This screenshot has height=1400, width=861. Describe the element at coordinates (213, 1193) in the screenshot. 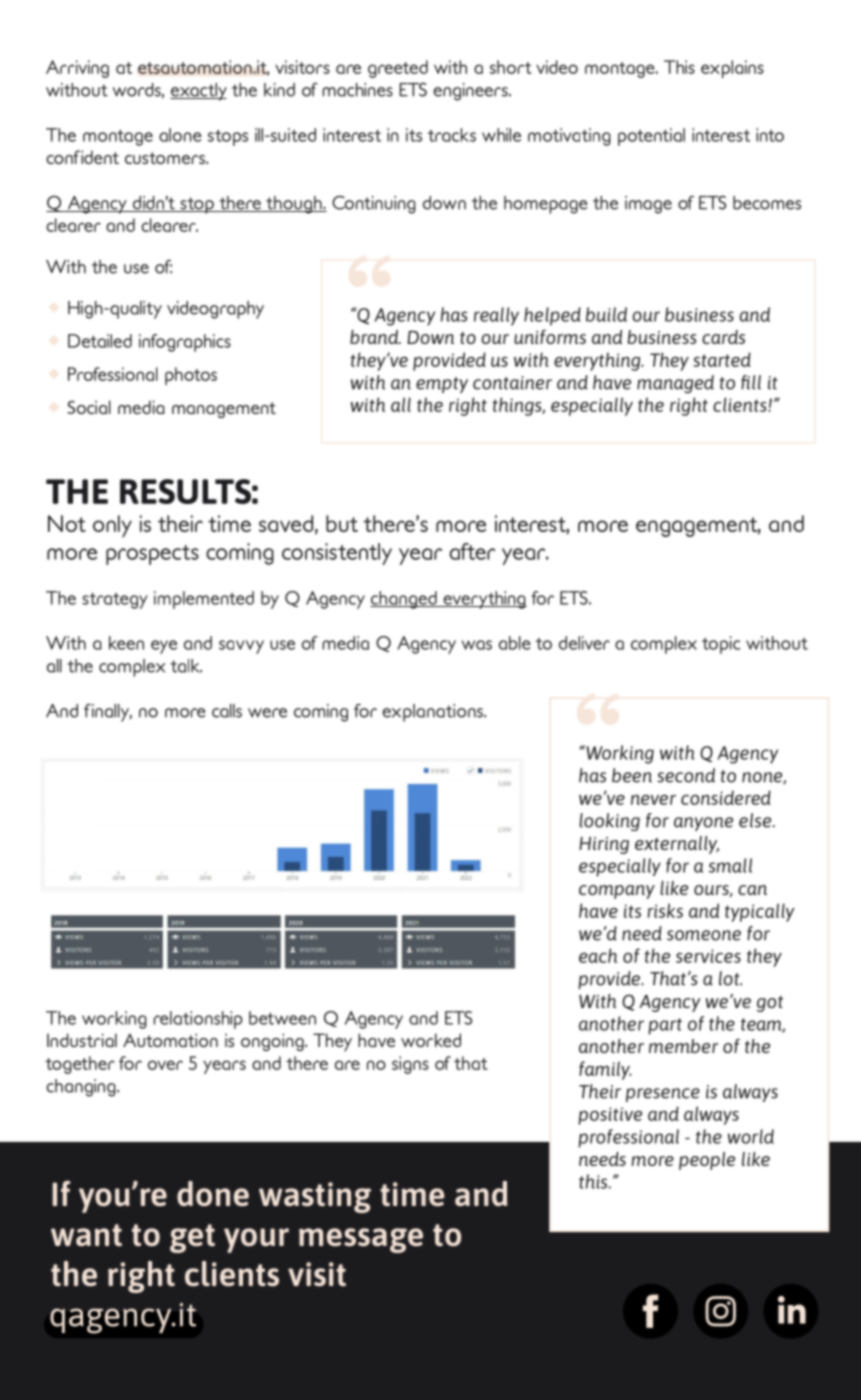

I see `done` at that location.
